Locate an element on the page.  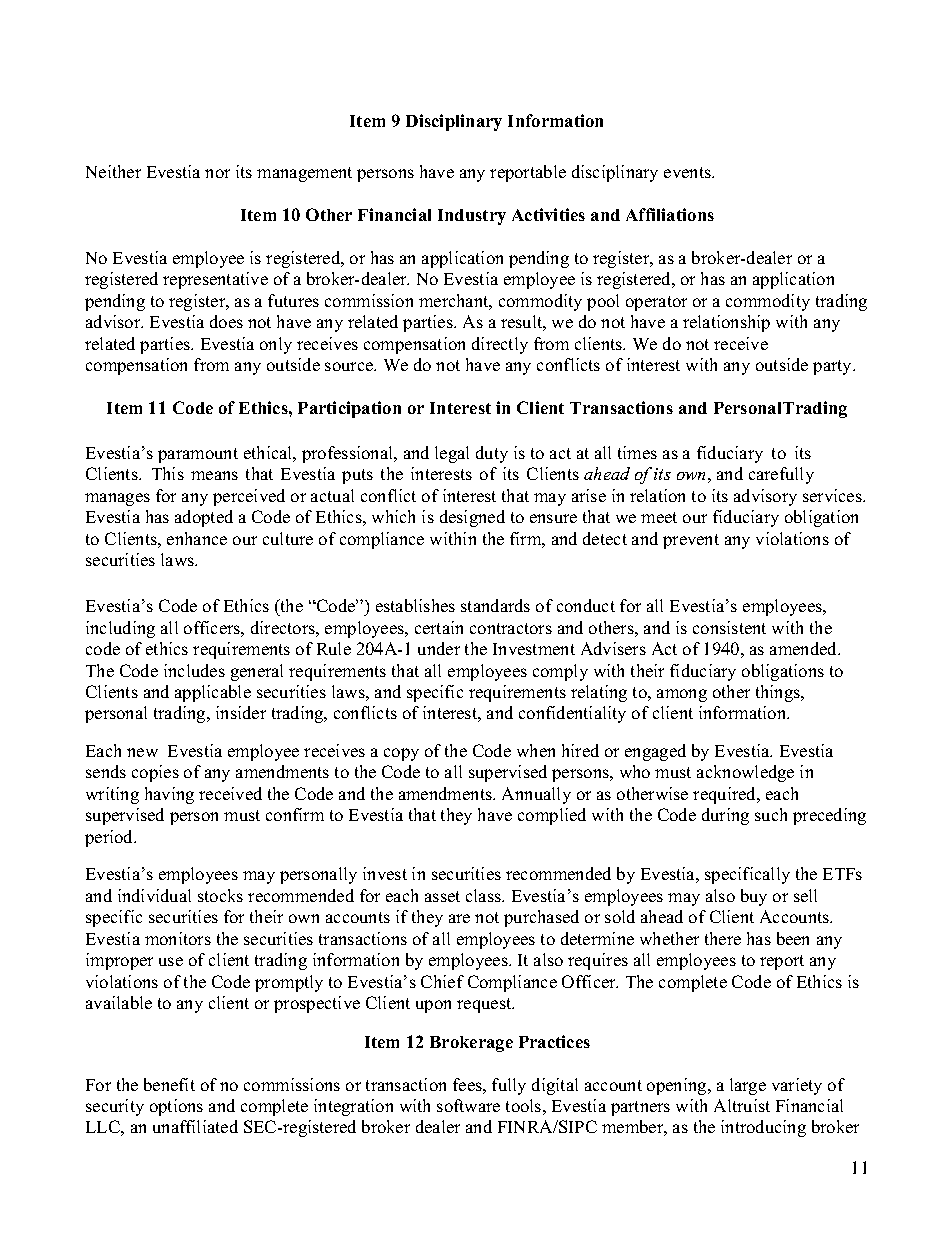
includes is located at coordinates (194, 670).
